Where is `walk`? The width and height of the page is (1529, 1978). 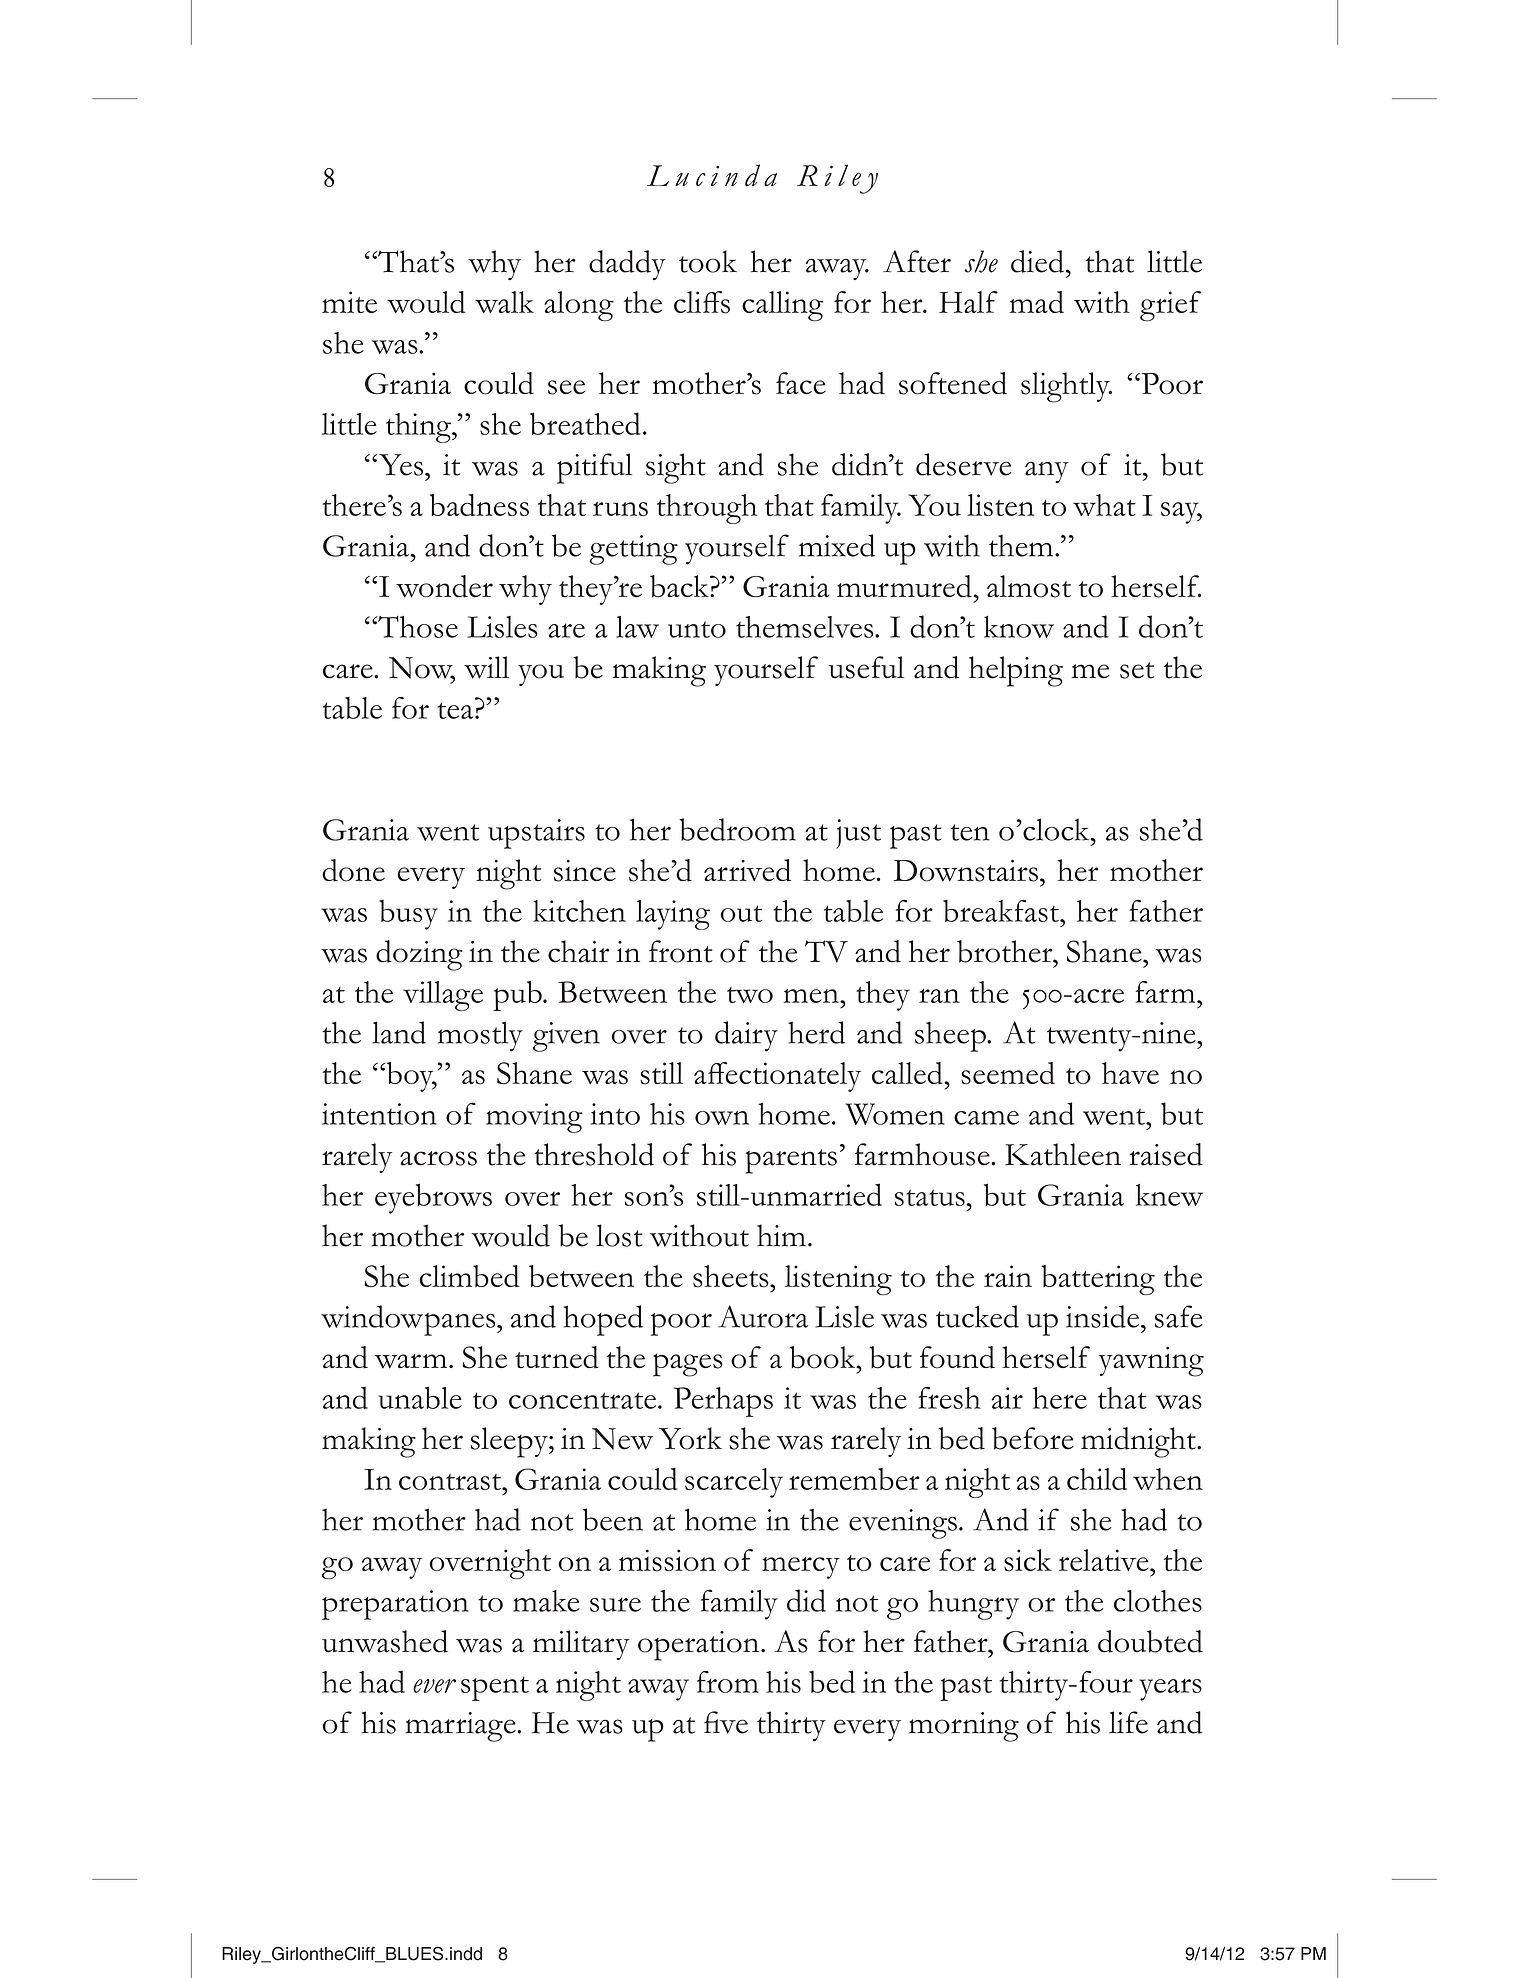
walk is located at coordinates (504, 302).
